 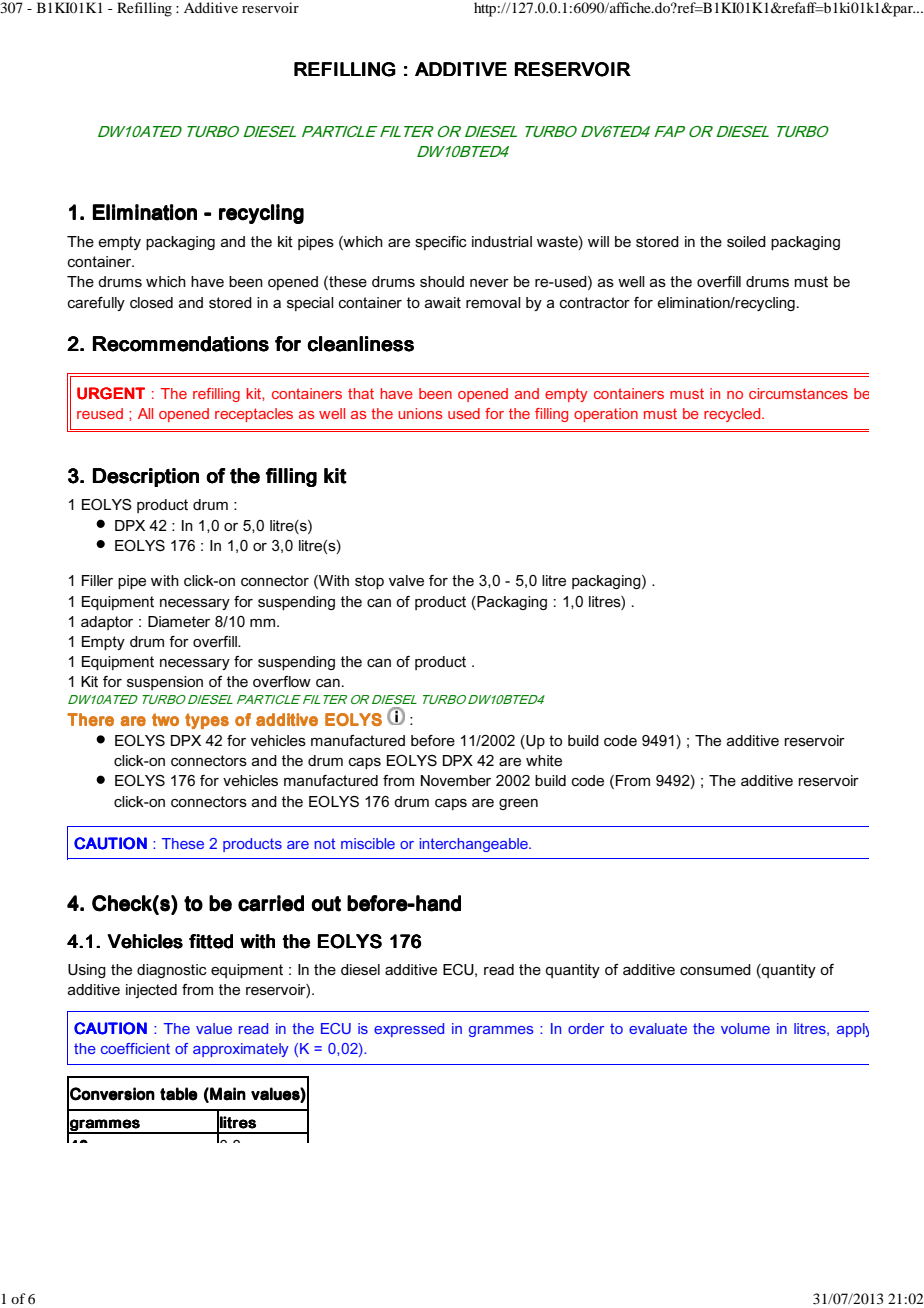 I want to click on white, so click(x=544, y=760).
